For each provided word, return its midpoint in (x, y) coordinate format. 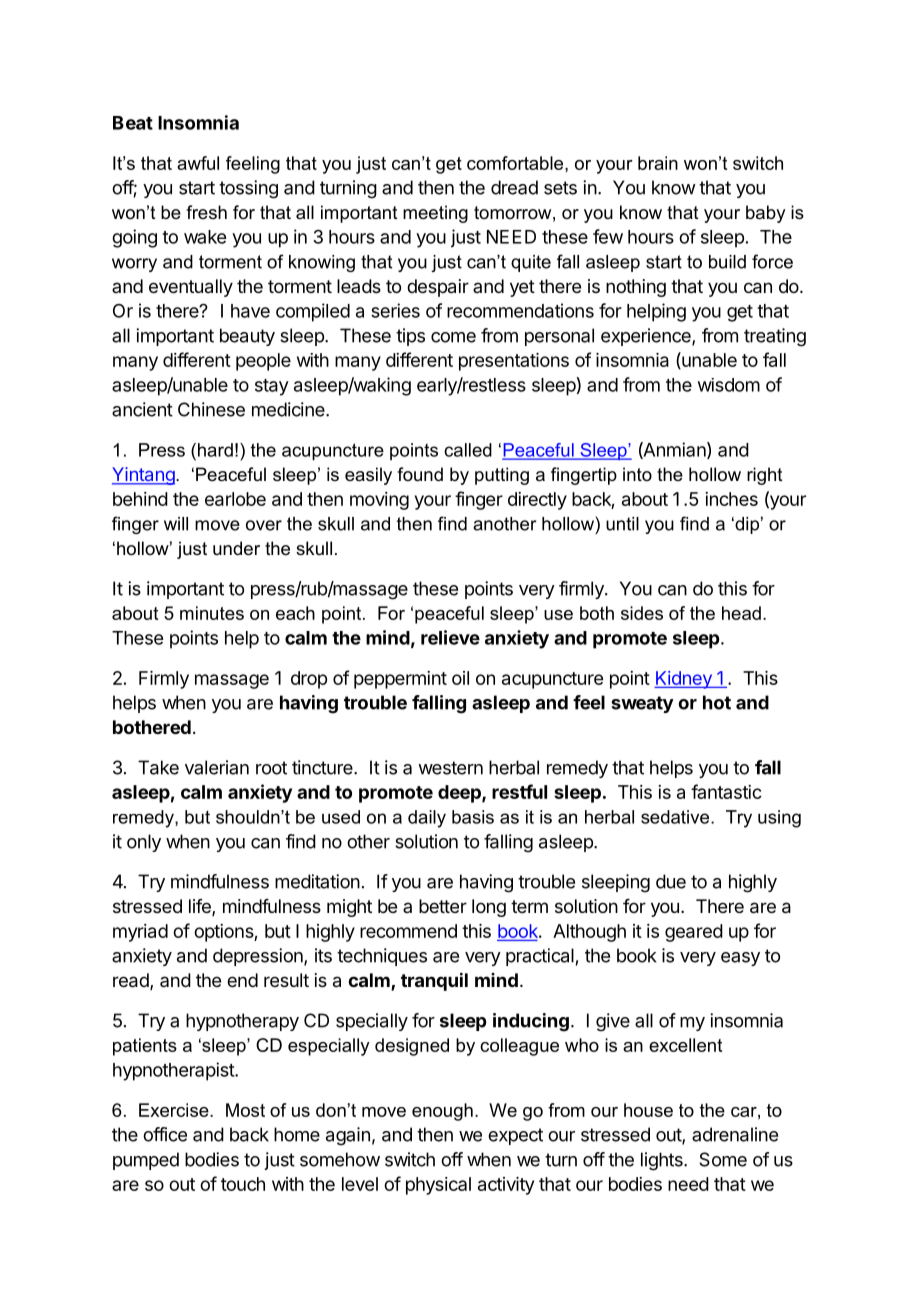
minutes (212, 613)
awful (198, 163)
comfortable (516, 163)
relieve (450, 637)
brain (658, 163)
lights (663, 1161)
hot (717, 702)
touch (243, 1184)
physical (438, 1186)
